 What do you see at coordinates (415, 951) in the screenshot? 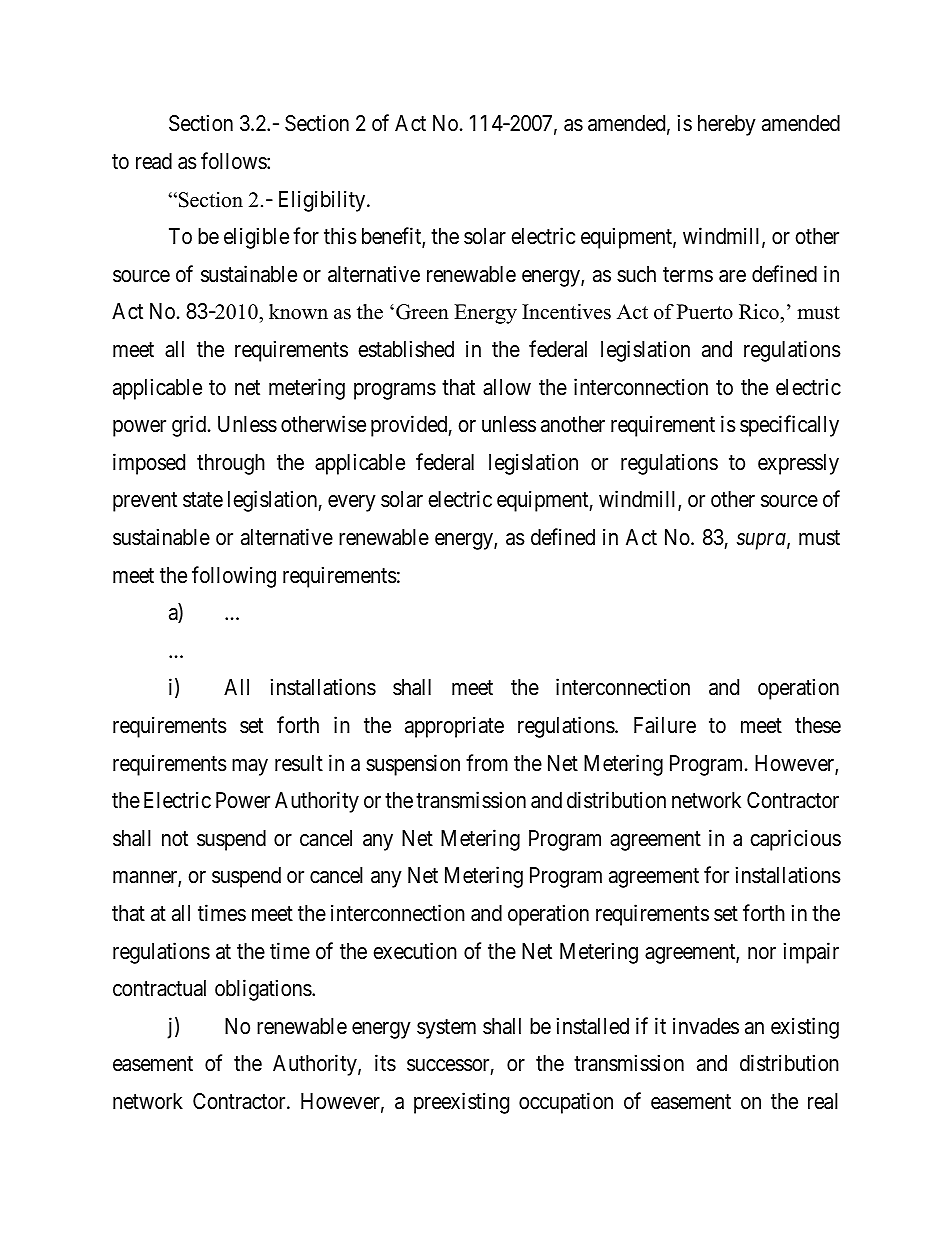
I see `execution` at bounding box center [415, 951].
